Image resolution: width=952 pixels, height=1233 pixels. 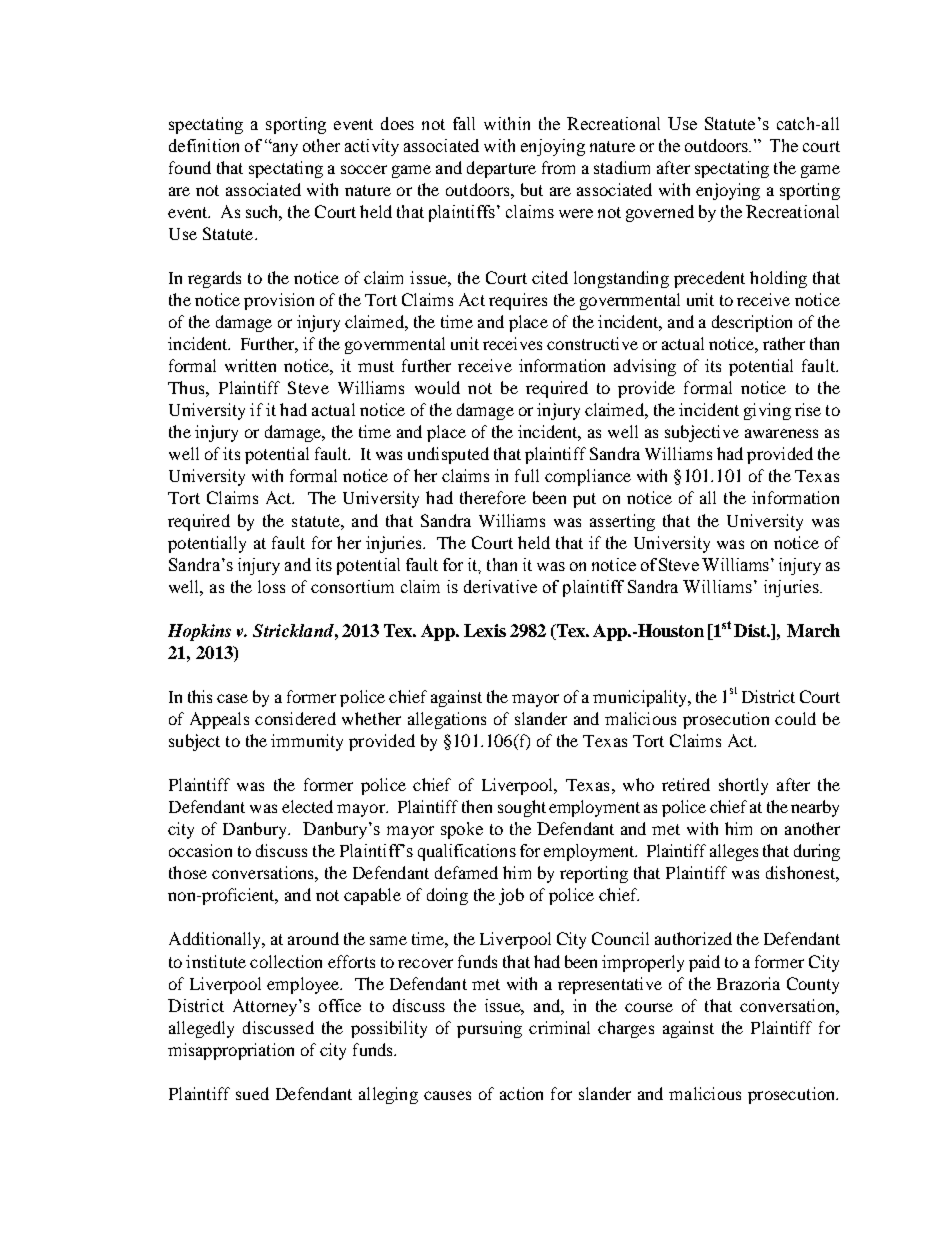 What do you see at coordinates (271, 586) in the page?
I see `loss` at bounding box center [271, 586].
